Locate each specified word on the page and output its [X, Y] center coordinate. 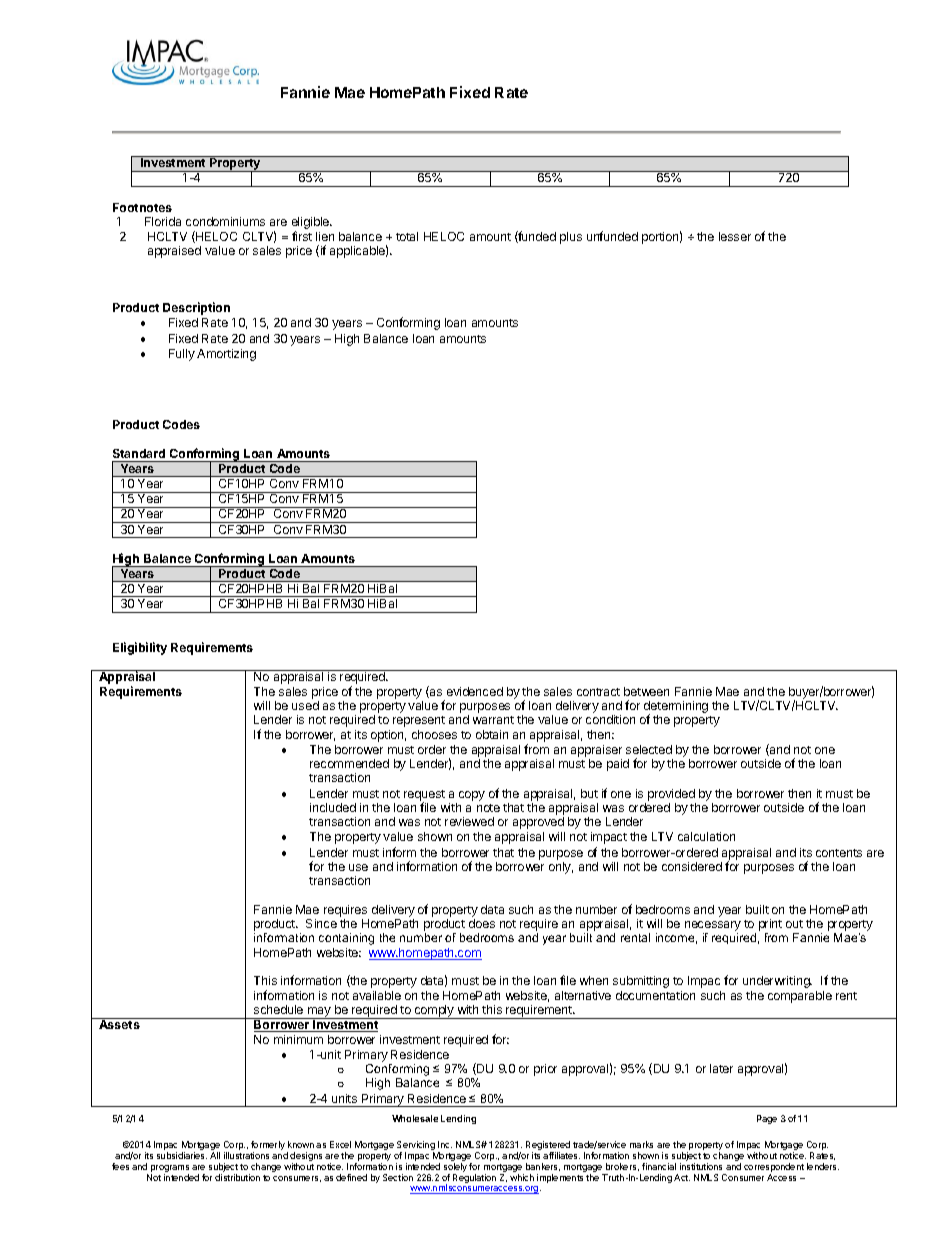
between [646, 691]
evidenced [475, 691]
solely [455, 1169]
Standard [139, 453]
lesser [735, 236]
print [770, 926]
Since [321, 923]
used [305, 705]
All [215, 1155]
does [482, 923]
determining [676, 708]
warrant [493, 720]
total [407, 236]
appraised [174, 252]
